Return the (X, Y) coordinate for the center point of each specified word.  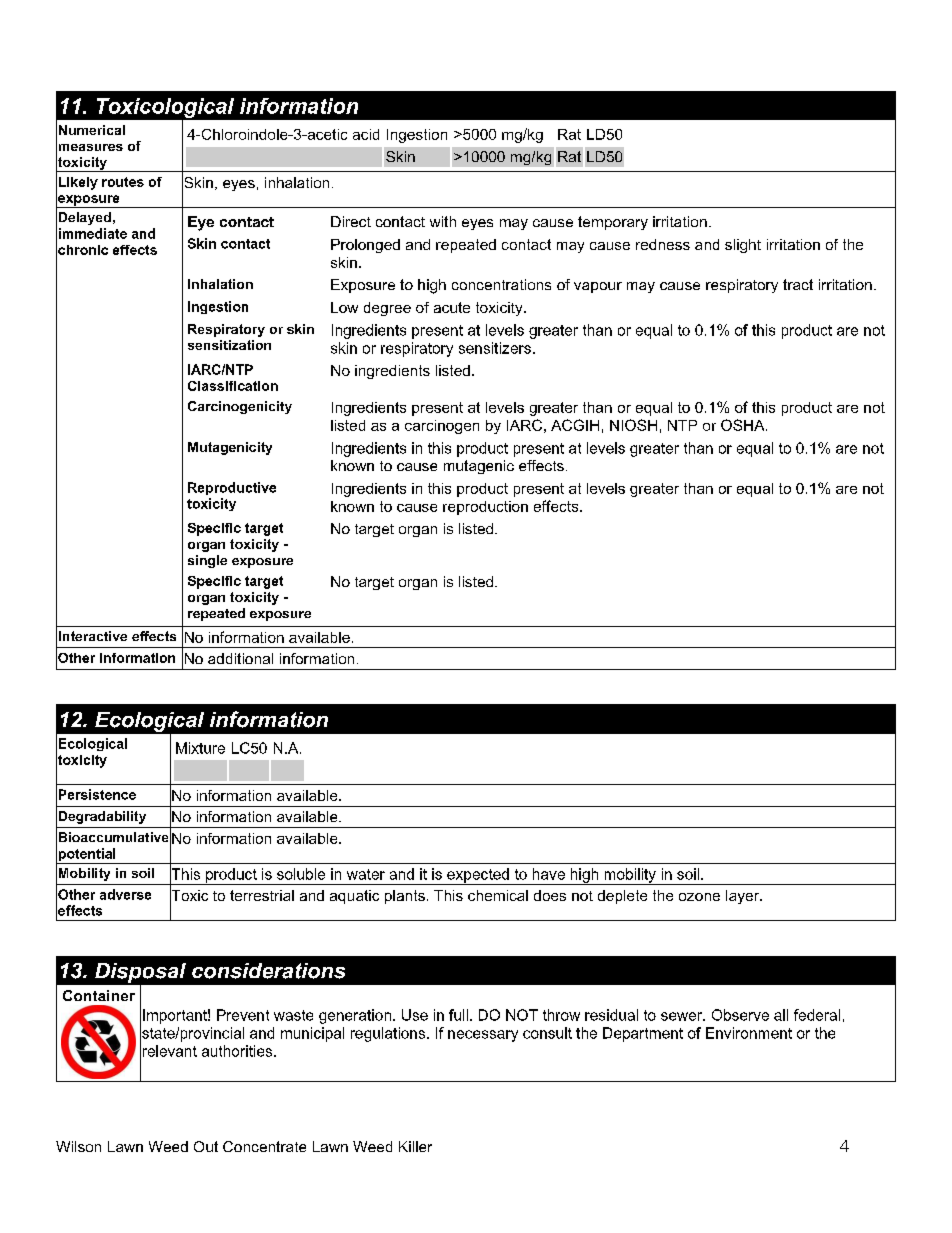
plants (405, 897)
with (443, 221)
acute (452, 307)
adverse (125, 894)
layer (743, 897)
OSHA (744, 425)
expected (478, 876)
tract (798, 284)
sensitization (229, 345)
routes (123, 182)
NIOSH (633, 425)
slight (743, 246)
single (207, 561)
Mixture (200, 748)
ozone (699, 897)
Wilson (78, 1146)
